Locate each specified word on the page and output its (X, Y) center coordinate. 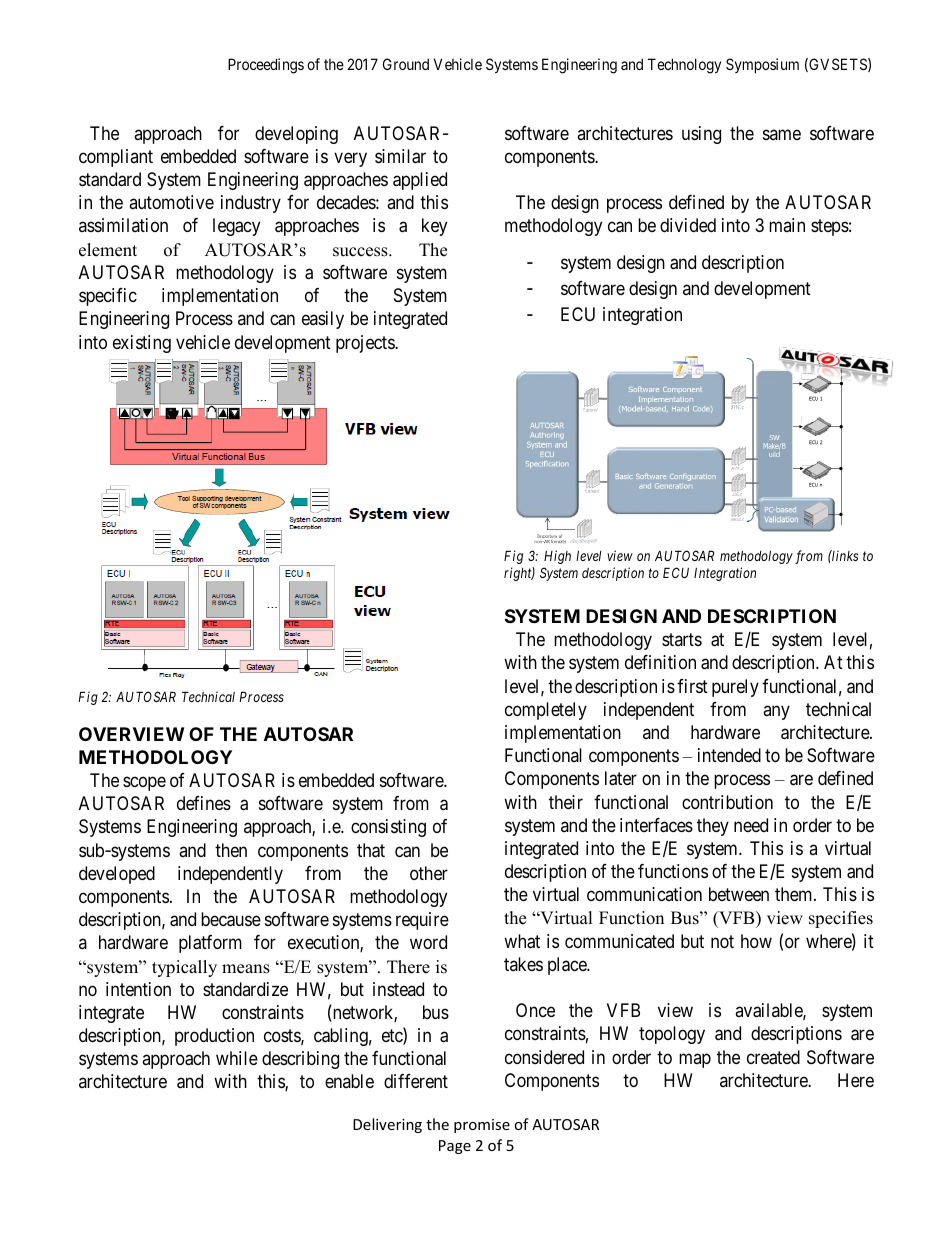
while (237, 1058)
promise (482, 1126)
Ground (406, 64)
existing (142, 344)
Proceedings (266, 66)
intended (729, 755)
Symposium (762, 65)
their (566, 802)
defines (204, 803)
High (557, 557)
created (773, 1057)
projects (366, 344)
